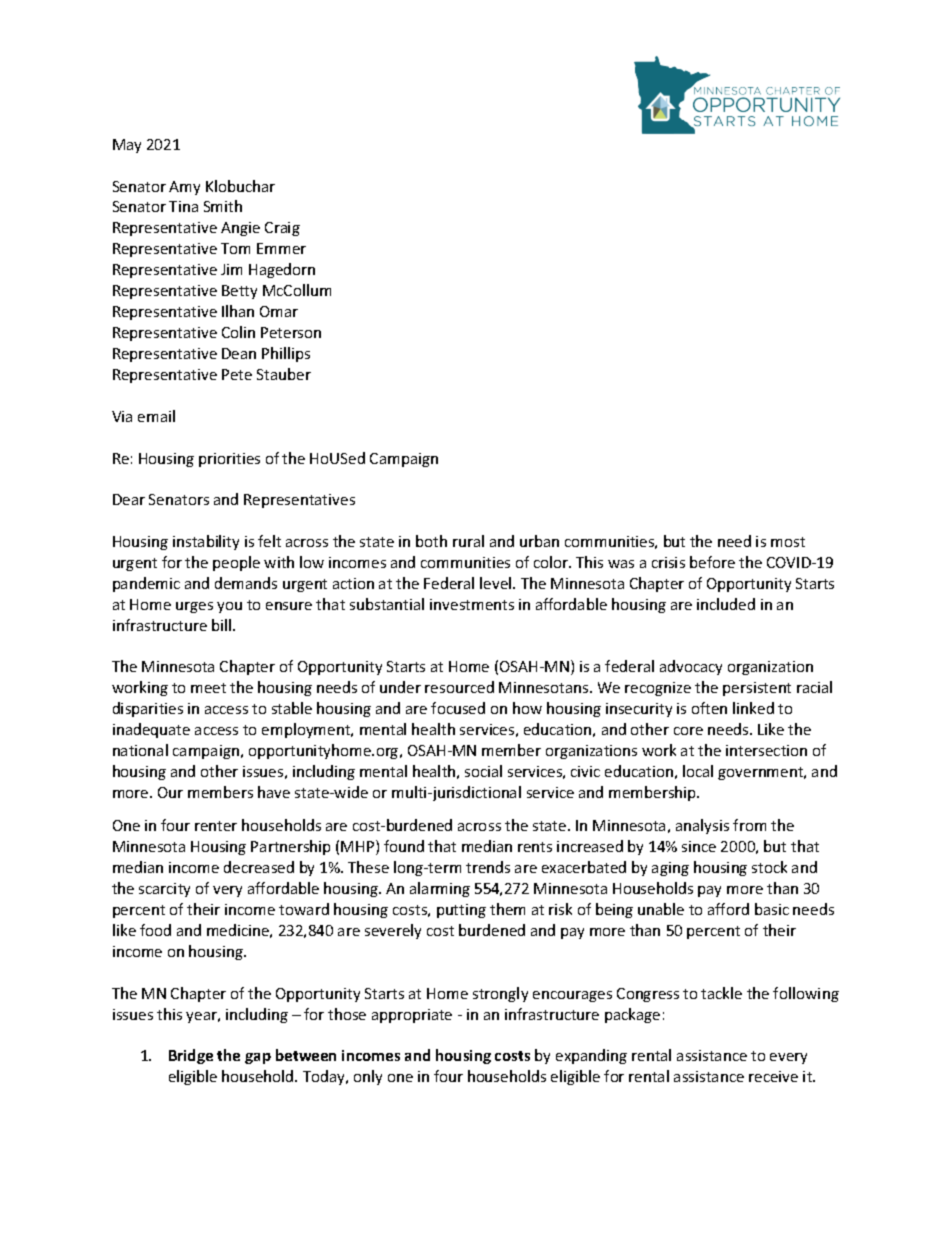 The height and width of the screenshot is (1233, 952). I want to click on Emmer, so click(281, 248).
